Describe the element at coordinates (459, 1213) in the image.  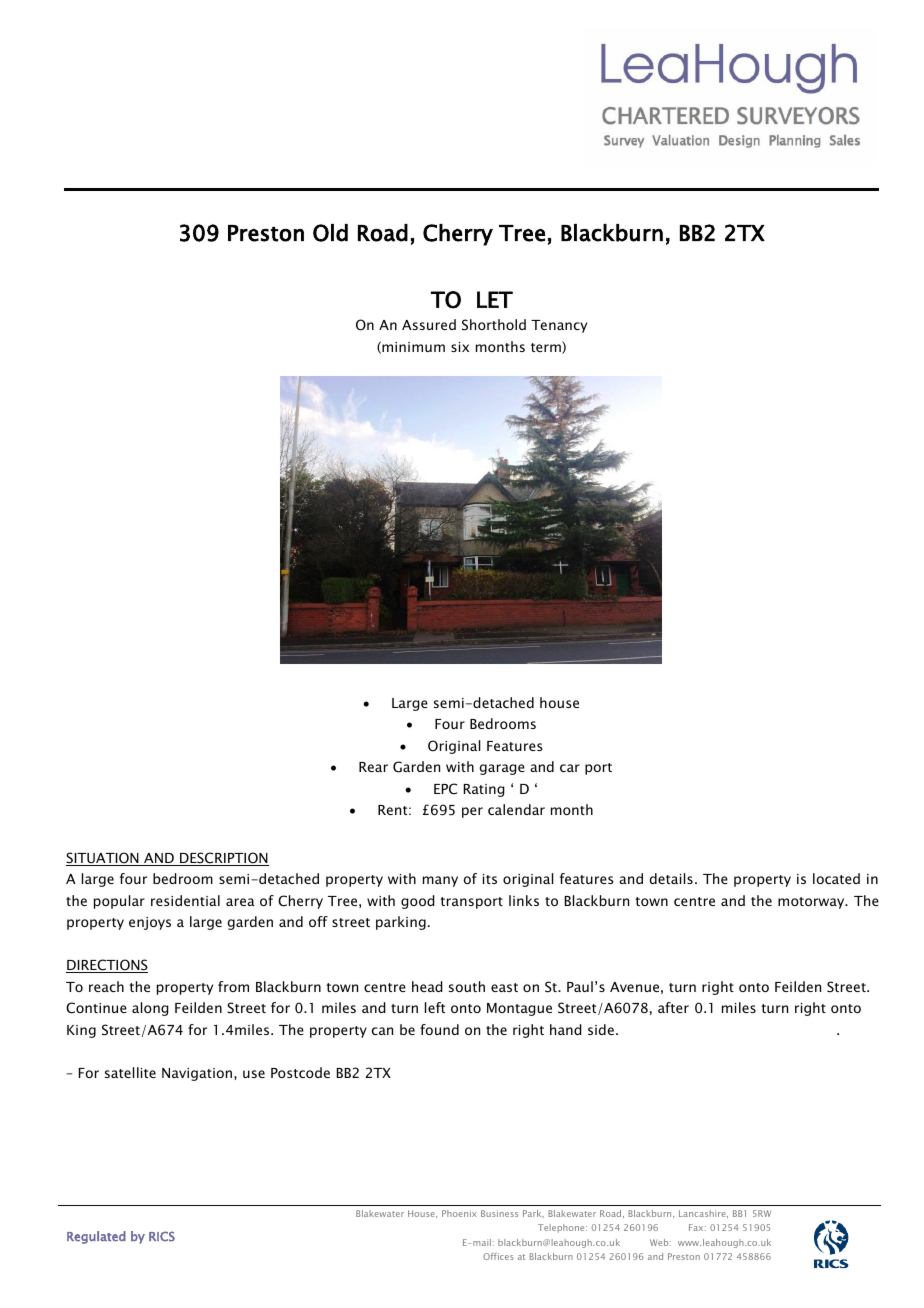
I see `Phoenix` at that location.
